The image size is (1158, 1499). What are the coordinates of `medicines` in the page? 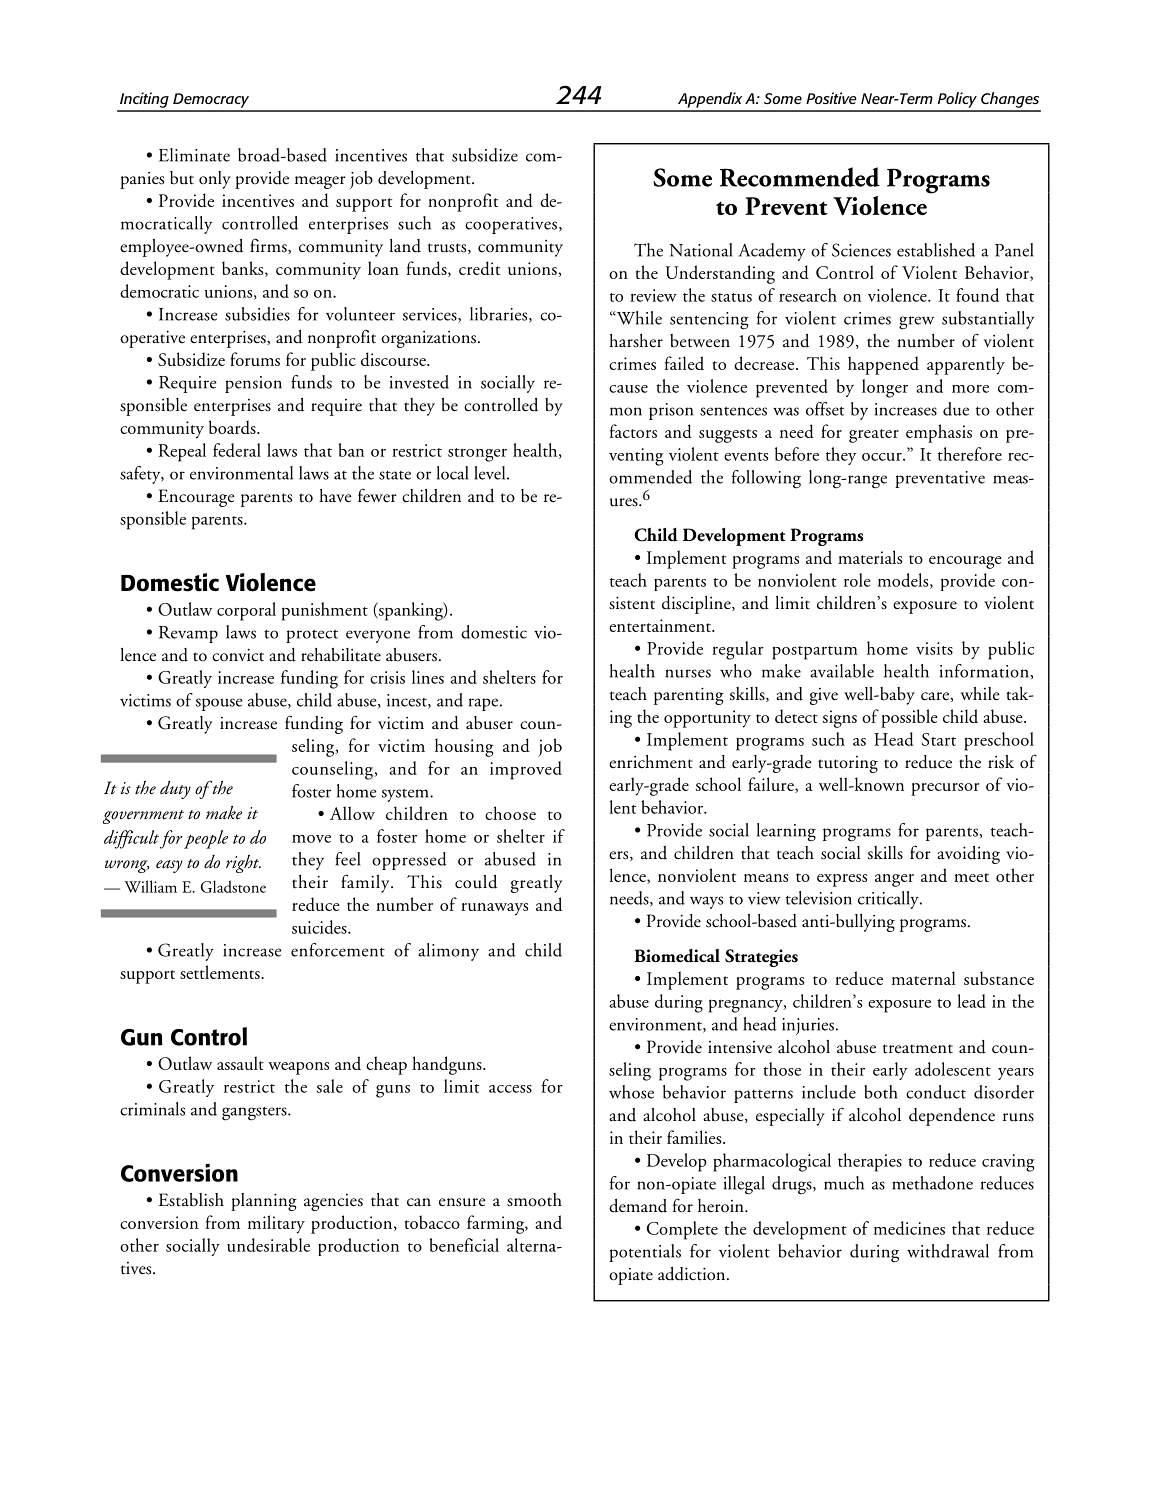 It's located at (909, 1228).
